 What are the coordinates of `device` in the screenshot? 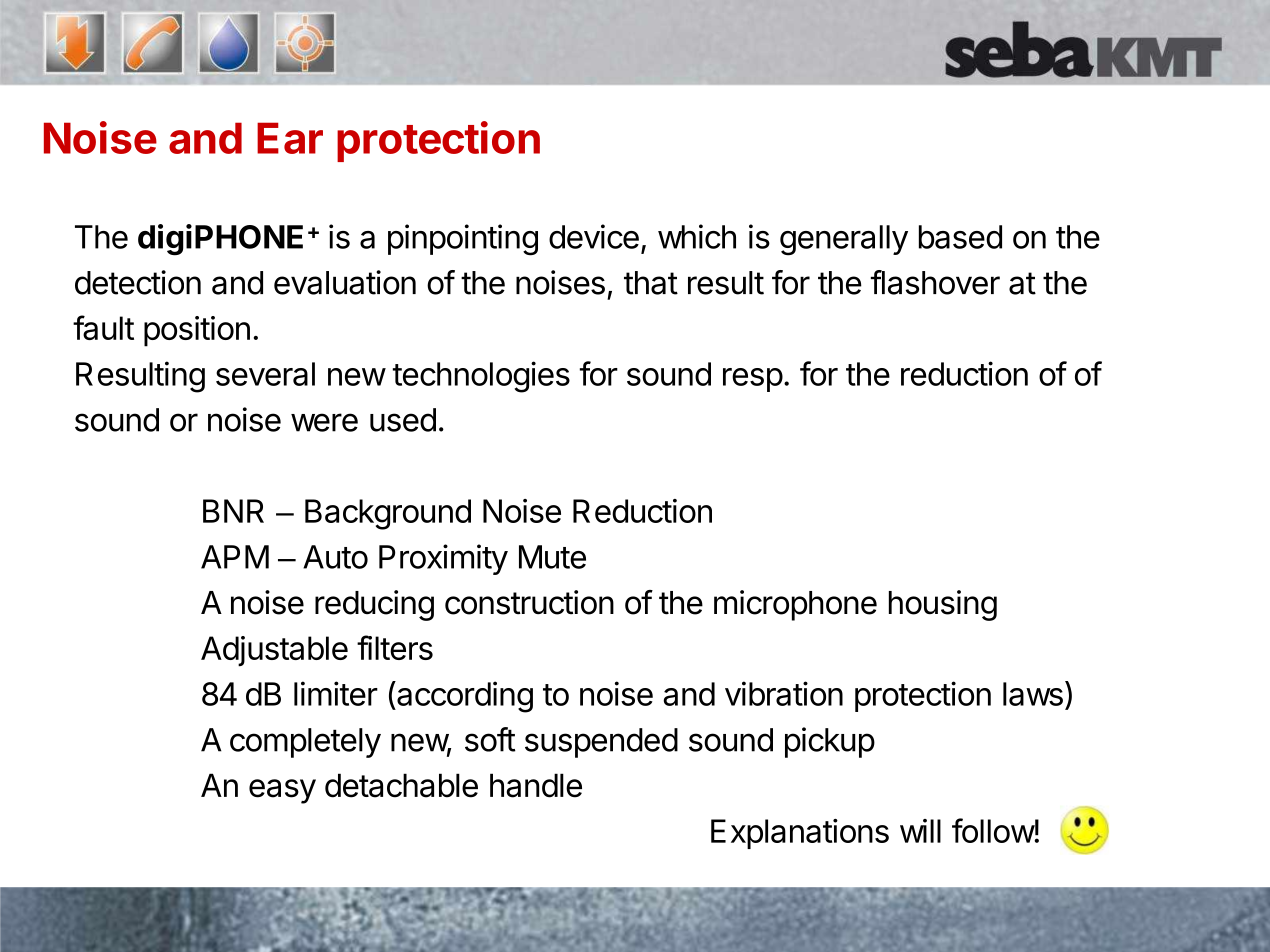 It's located at (594, 236).
